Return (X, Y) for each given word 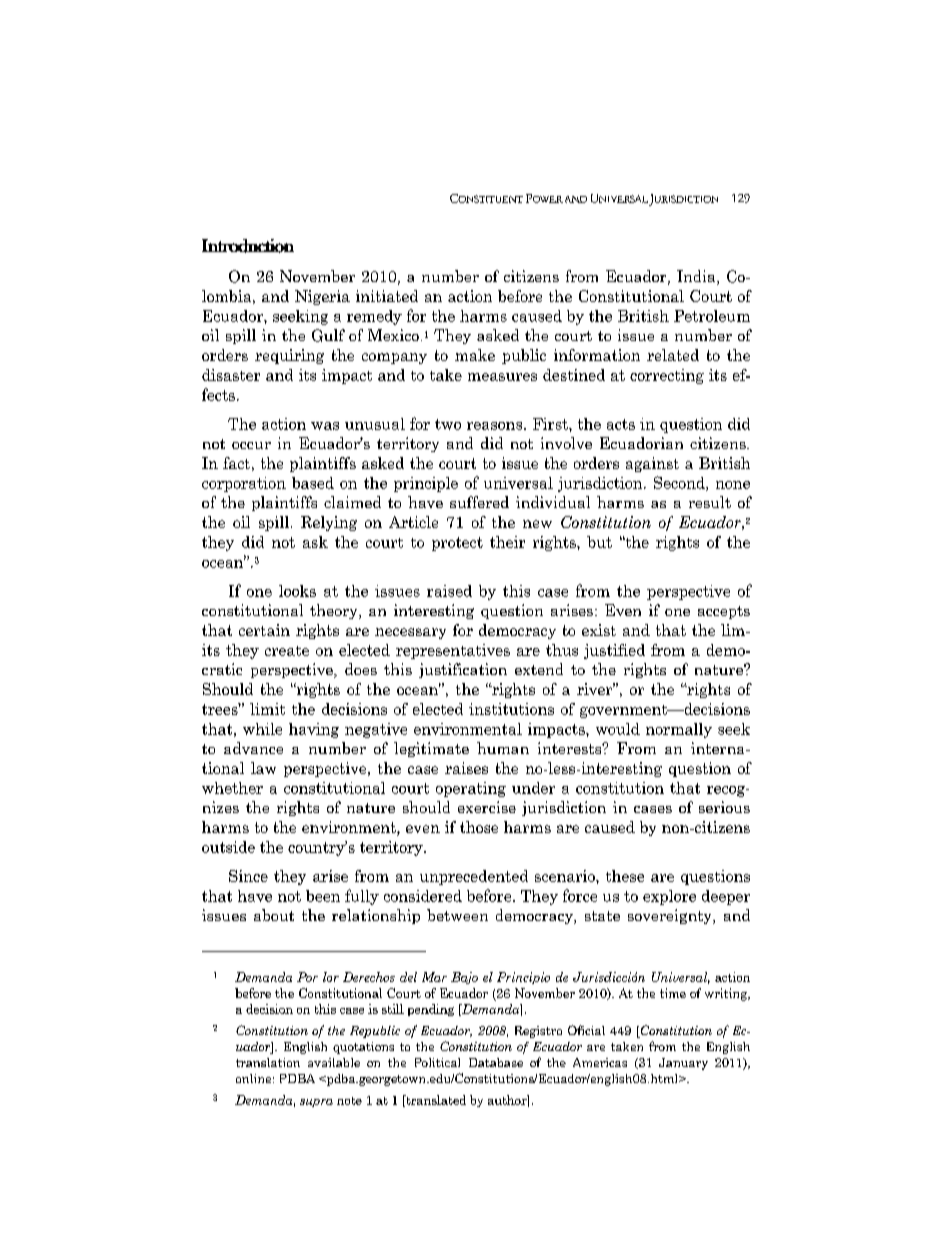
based (313, 483)
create (287, 651)
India (697, 277)
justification (463, 670)
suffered (479, 502)
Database (496, 1062)
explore (669, 897)
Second (680, 483)
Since (248, 876)
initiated (387, 296)
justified (614, 651)
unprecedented (474, 877)
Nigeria (322, 297)
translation (268, 1062)
